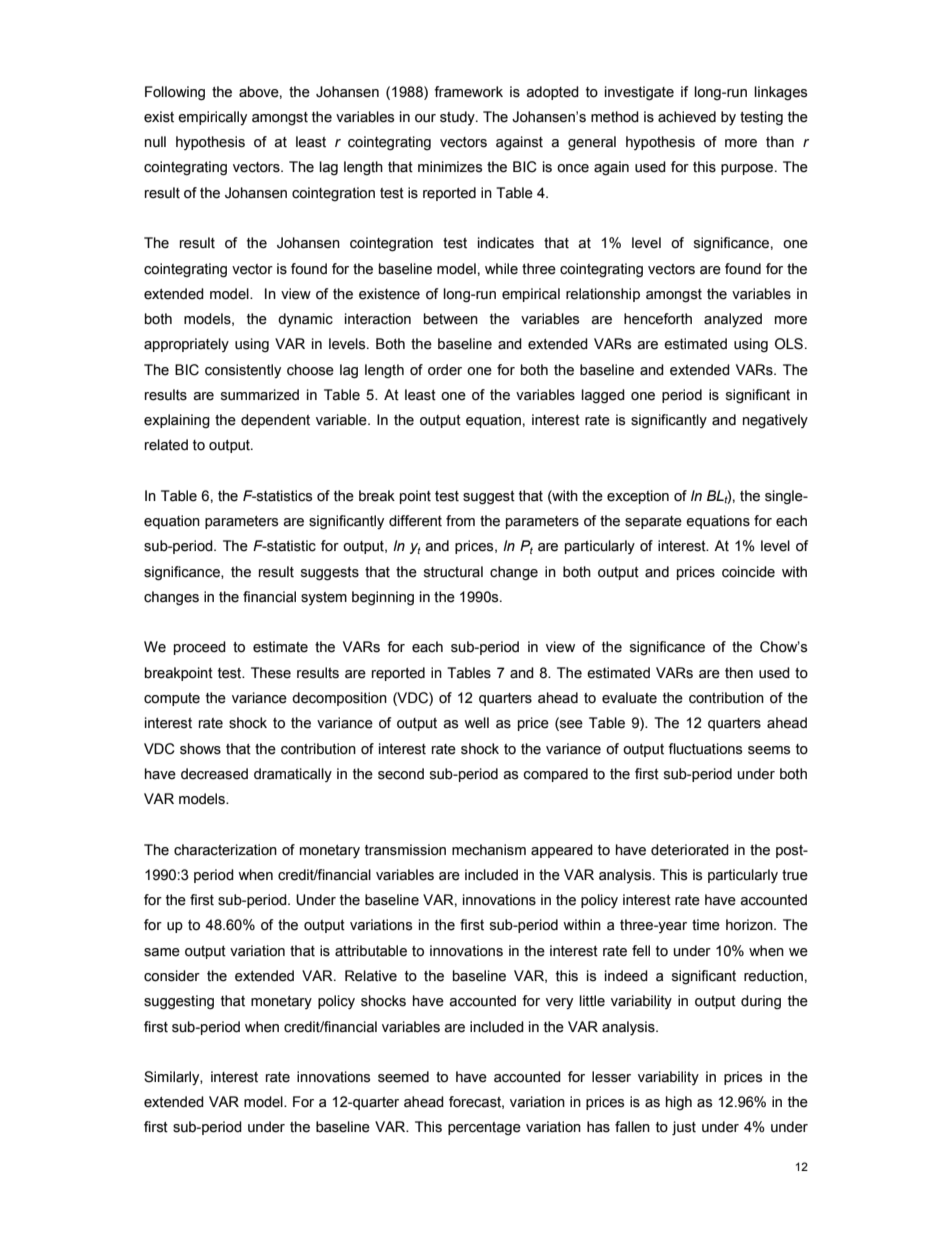 The image size is (952, 1233). I want to click on Following, so click(175, 93).
